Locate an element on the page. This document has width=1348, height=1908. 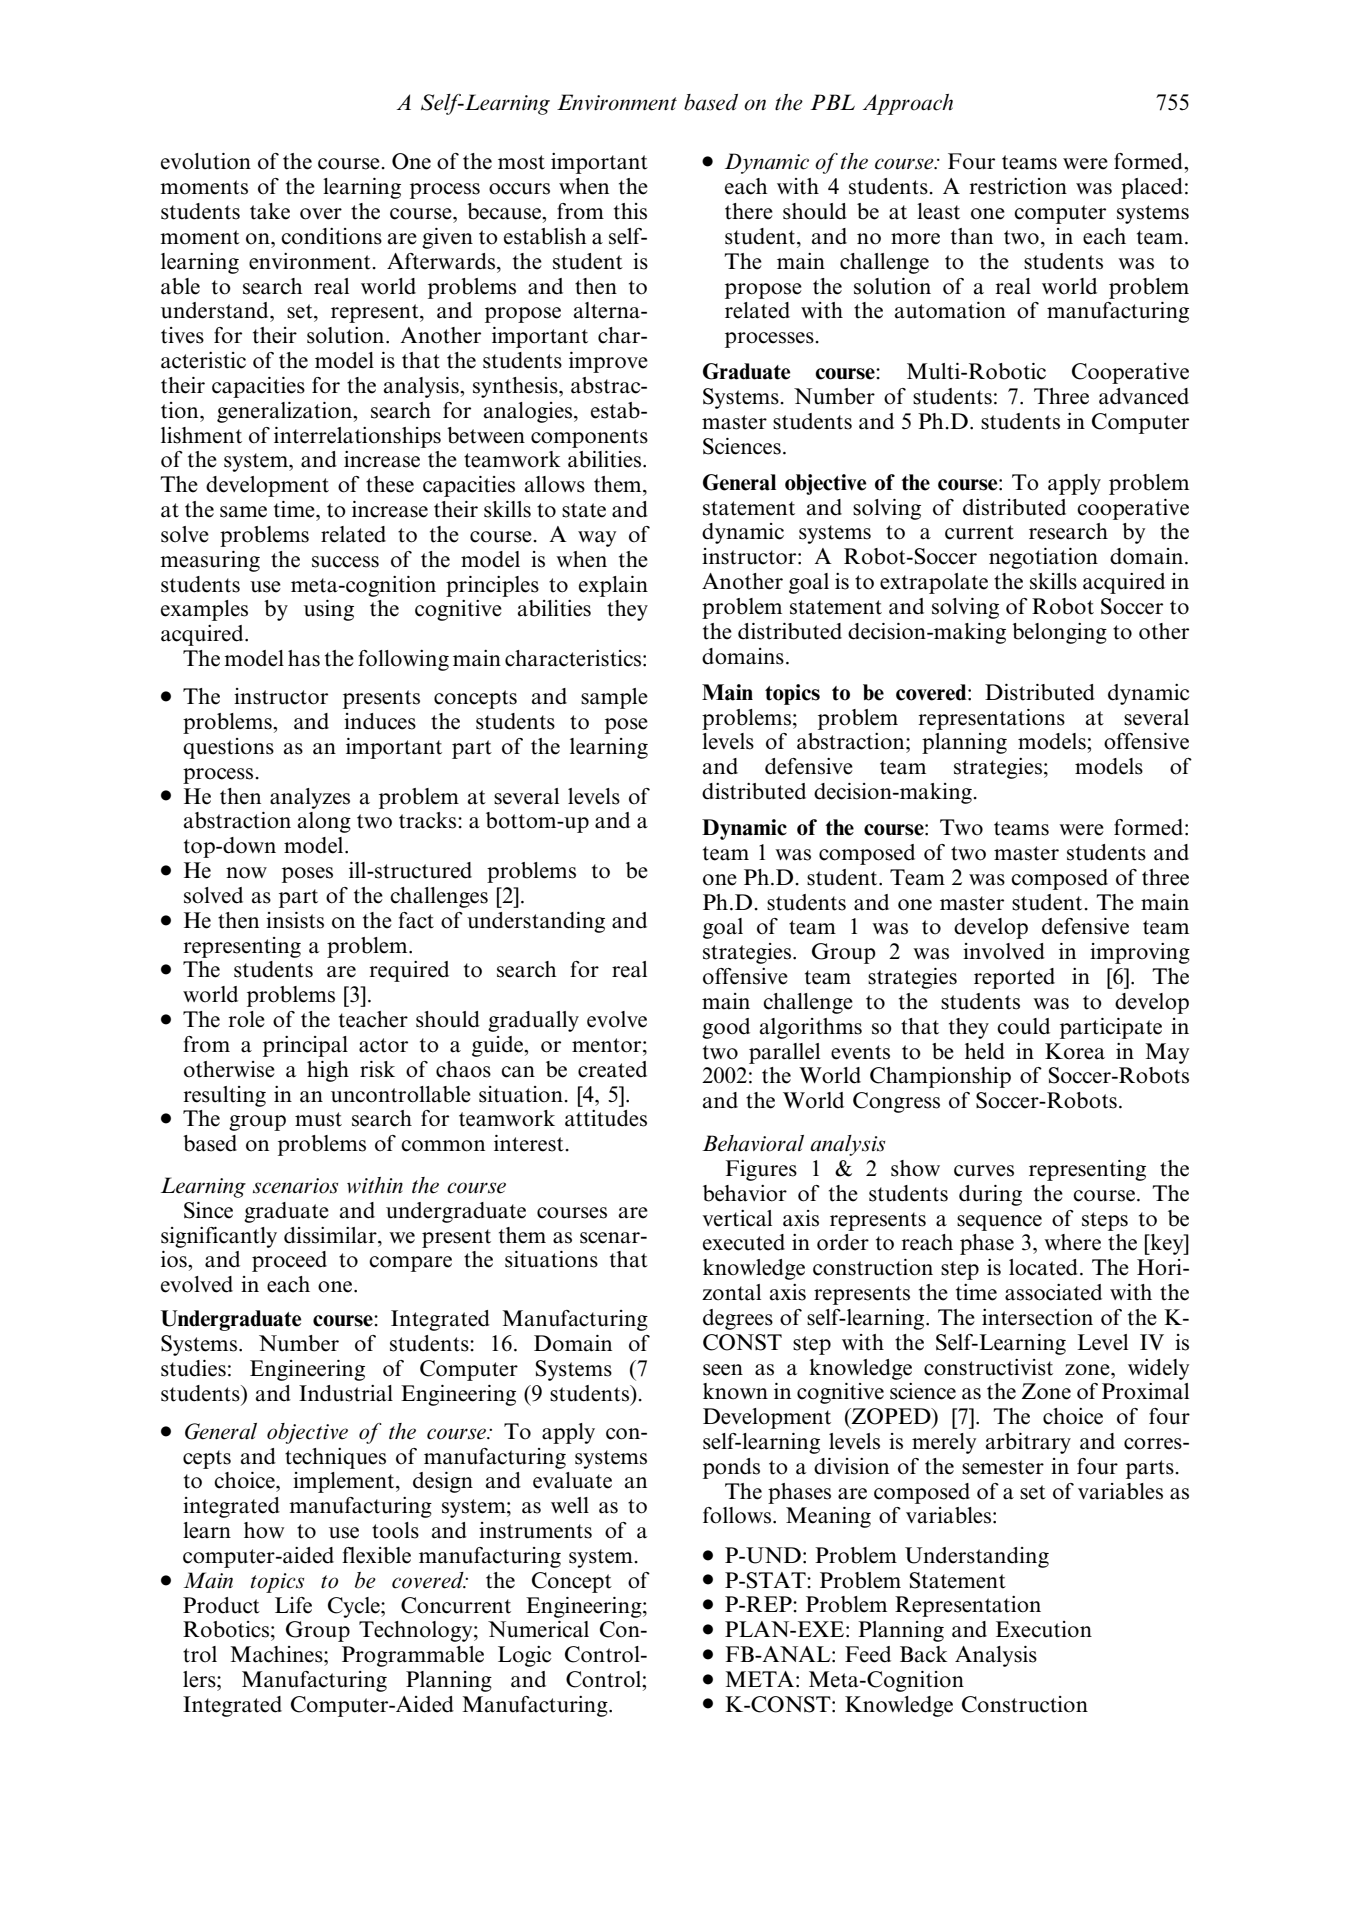
using is located at coordinates (329, 610).
